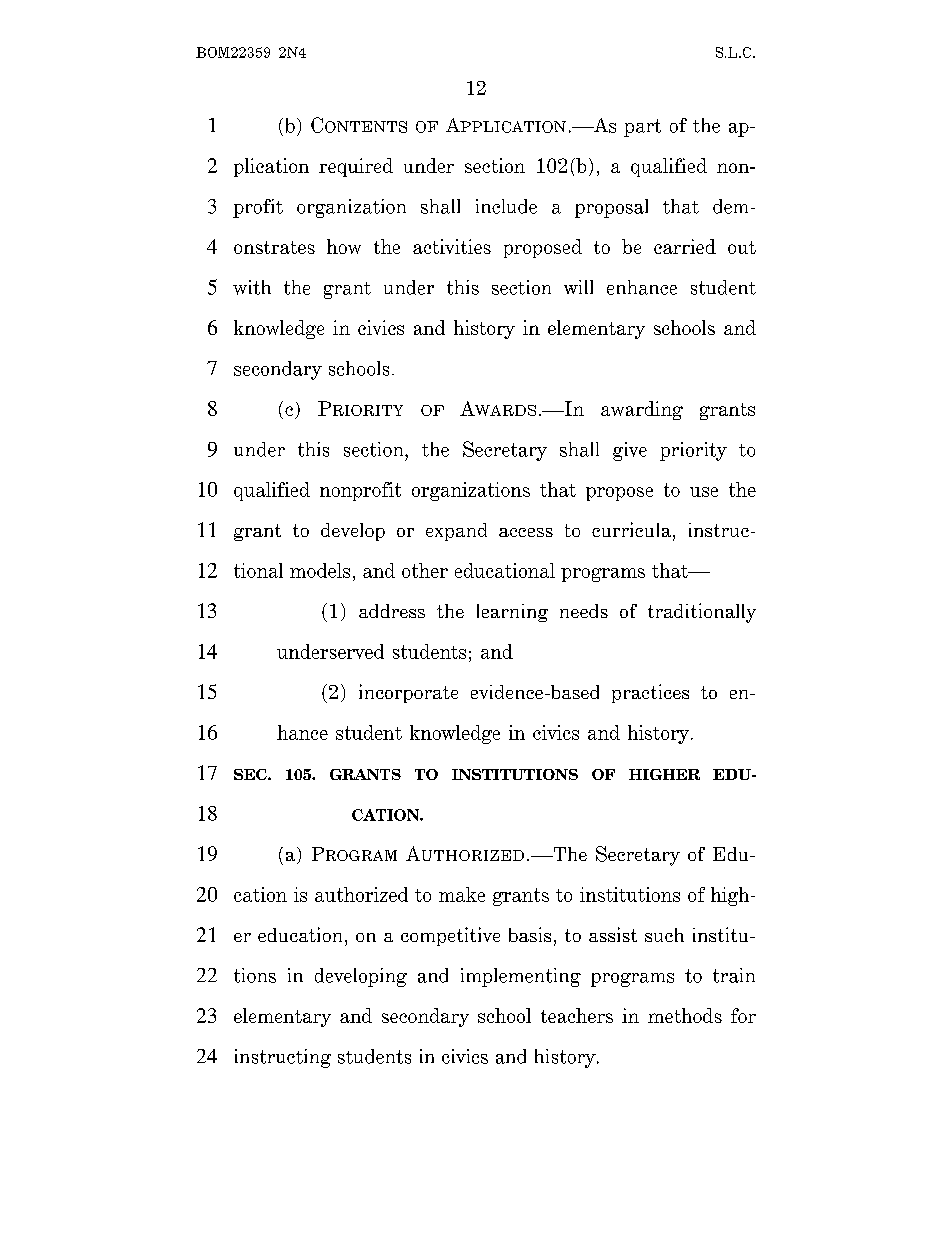 The width and height of the page is (952, 1233). I want to click on learning, so click(512, 613).
